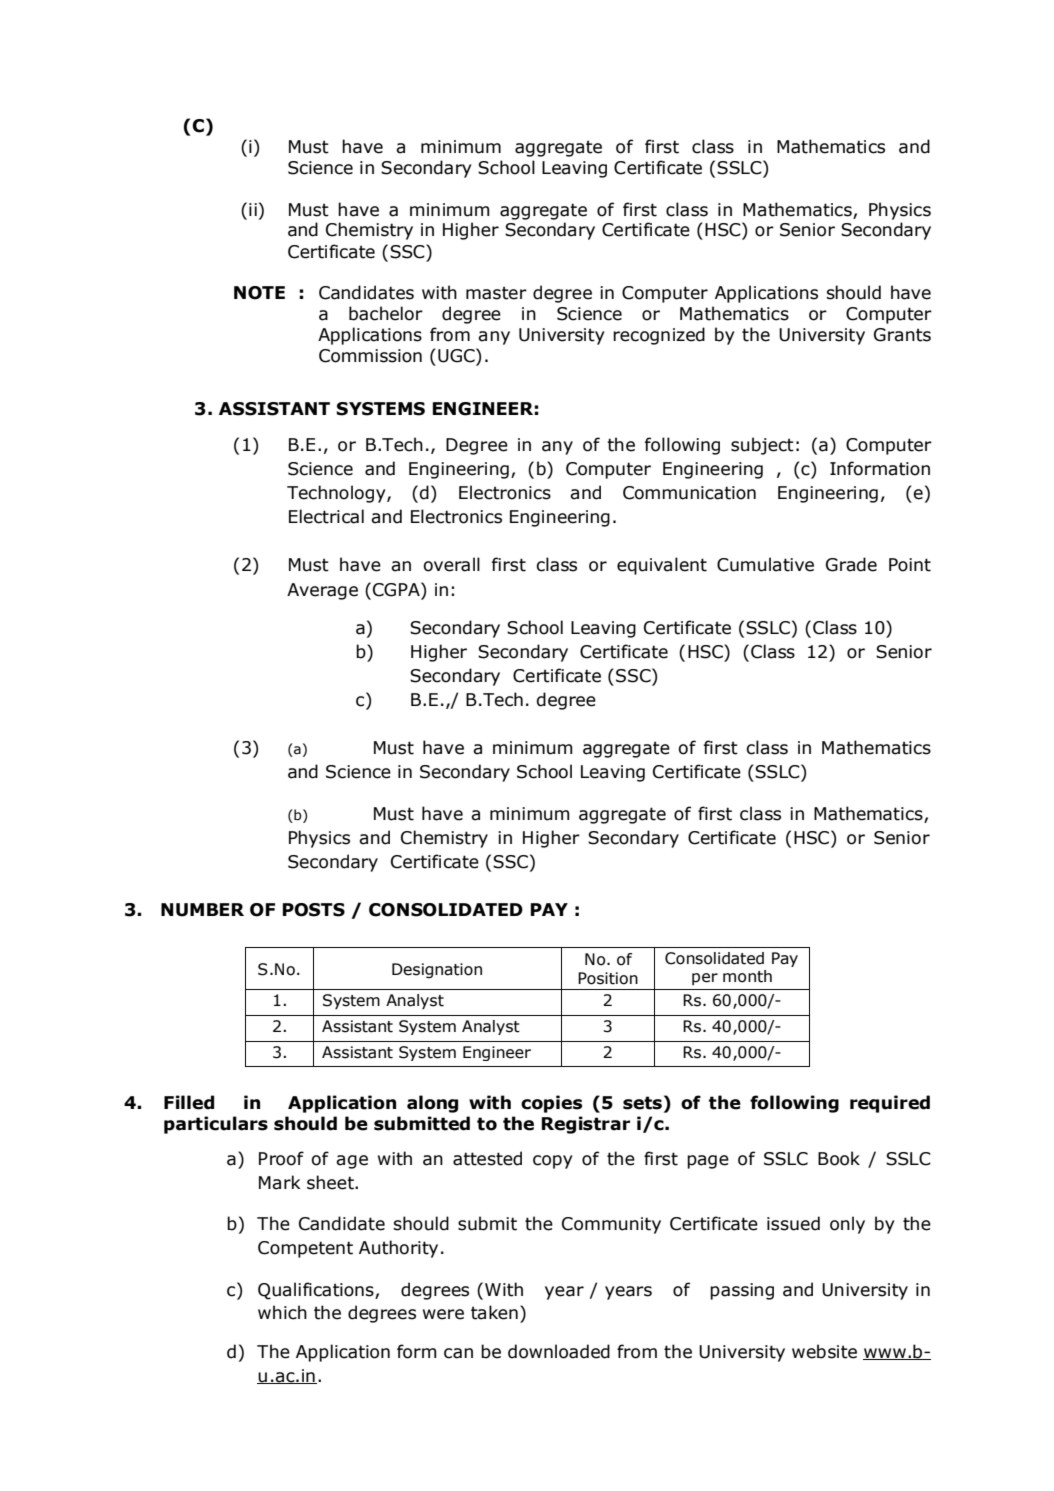 The width and height of the screenshot is (1054, 1491). What do you see at coordinates (496, 293) in the screenshot?
I see `master` at bounding box center [496, 293].
